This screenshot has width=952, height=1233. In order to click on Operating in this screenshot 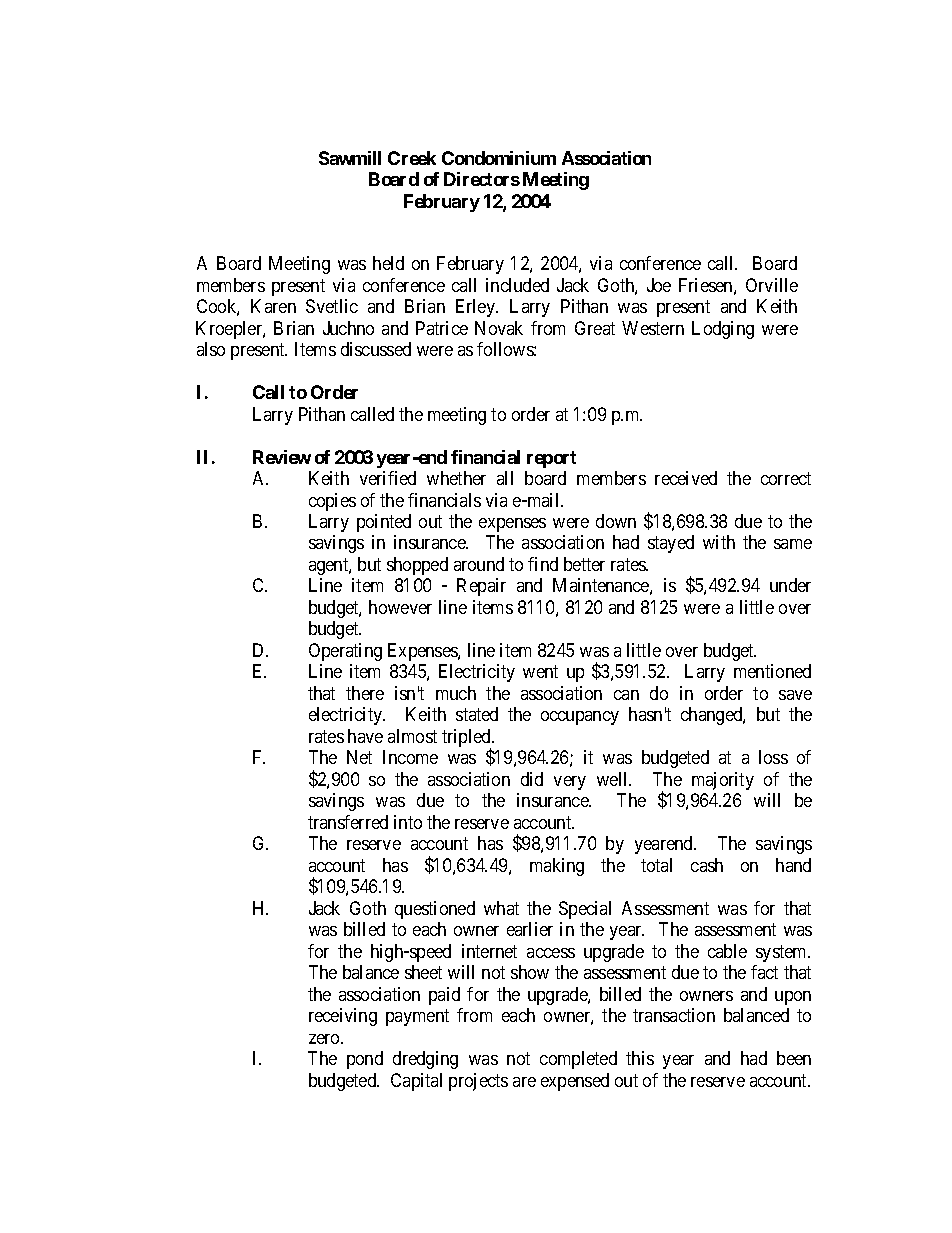, I will do `click(345, 652)`.
